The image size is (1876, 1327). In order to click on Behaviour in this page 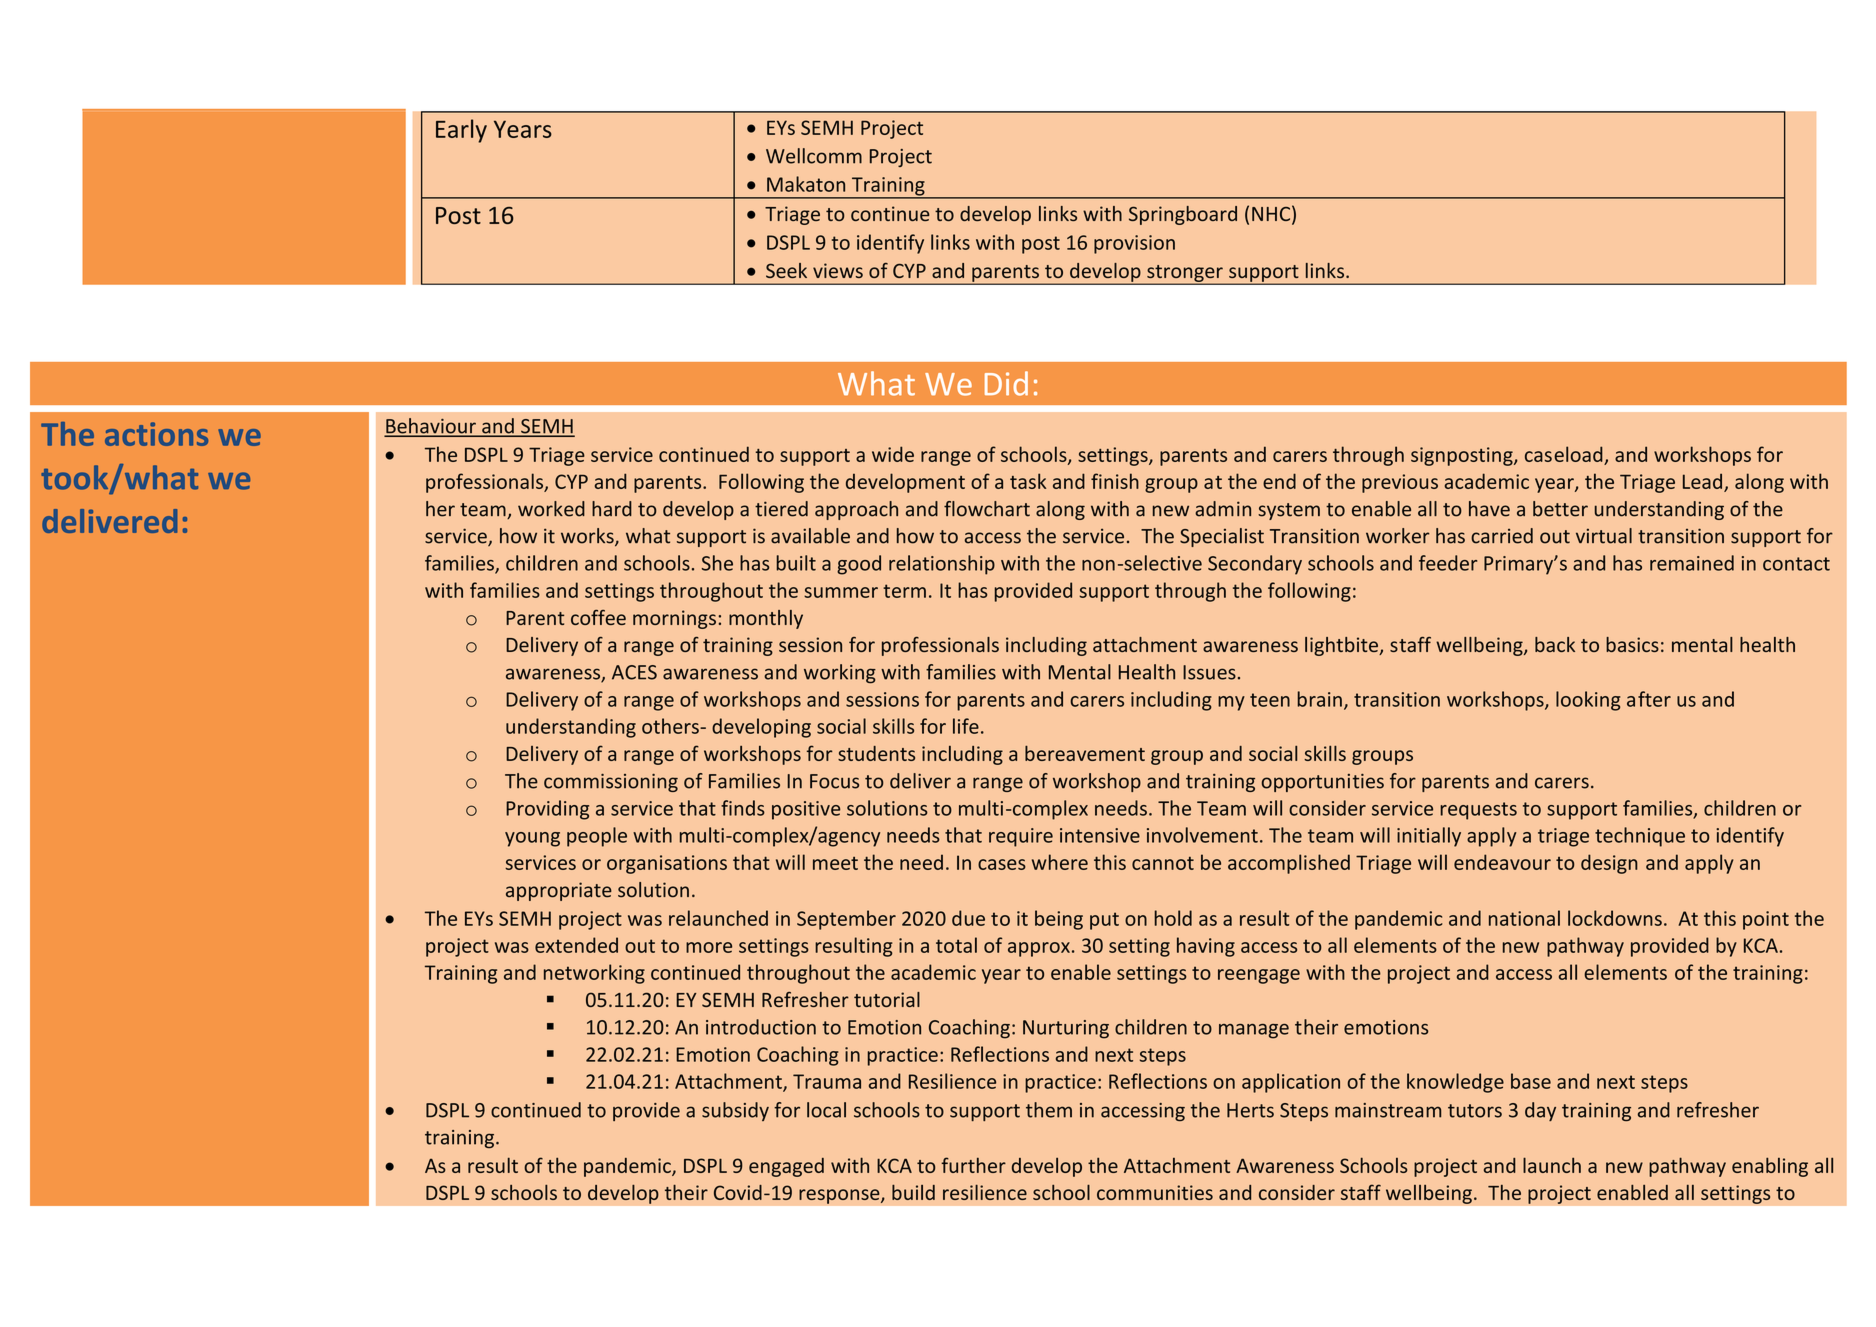, I will do `click(431, 427)`.
